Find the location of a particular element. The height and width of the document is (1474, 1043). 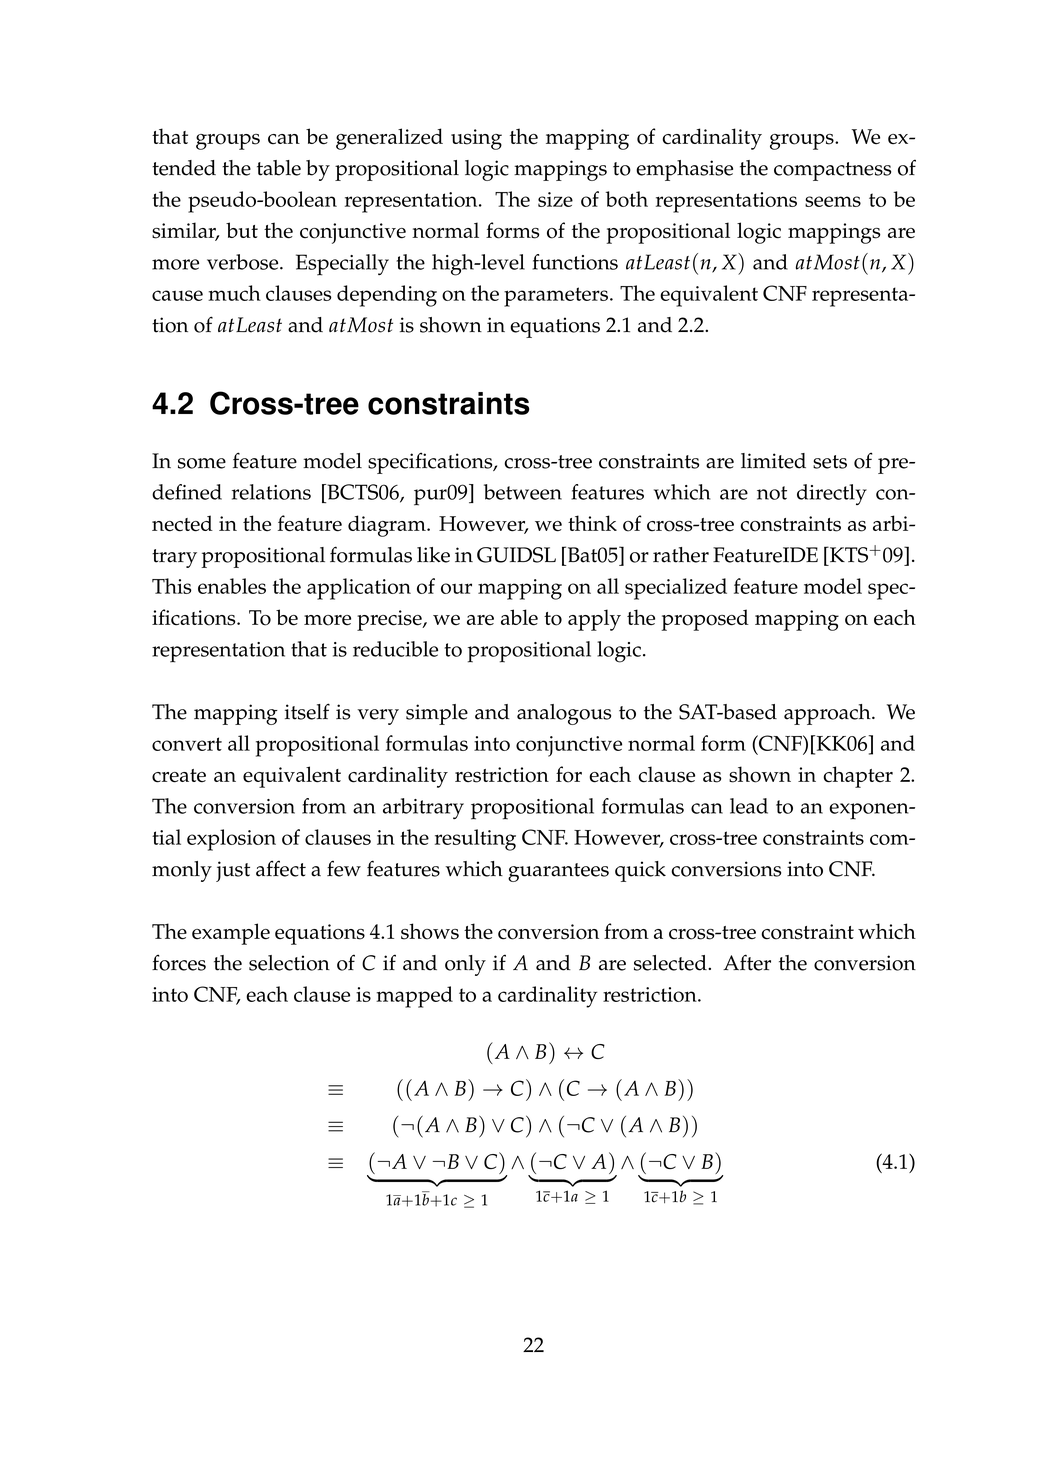

shows is located at coordinates (430, 931).
